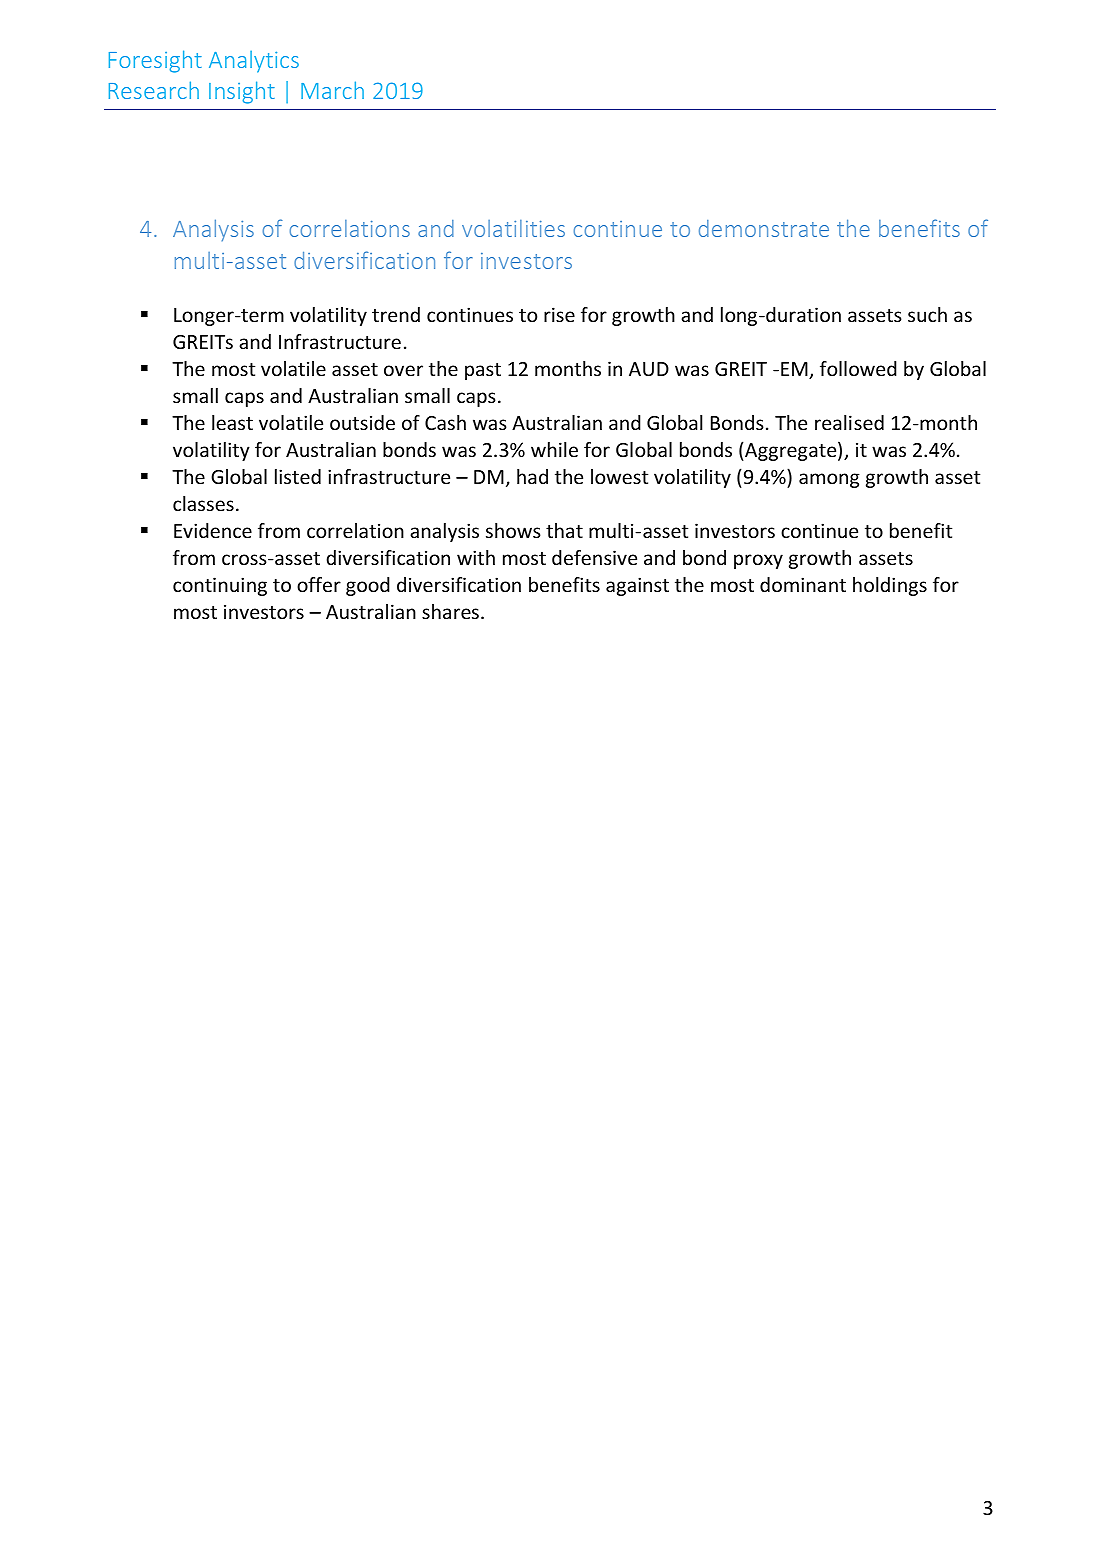  I want to click on least, so click(232, 422).
